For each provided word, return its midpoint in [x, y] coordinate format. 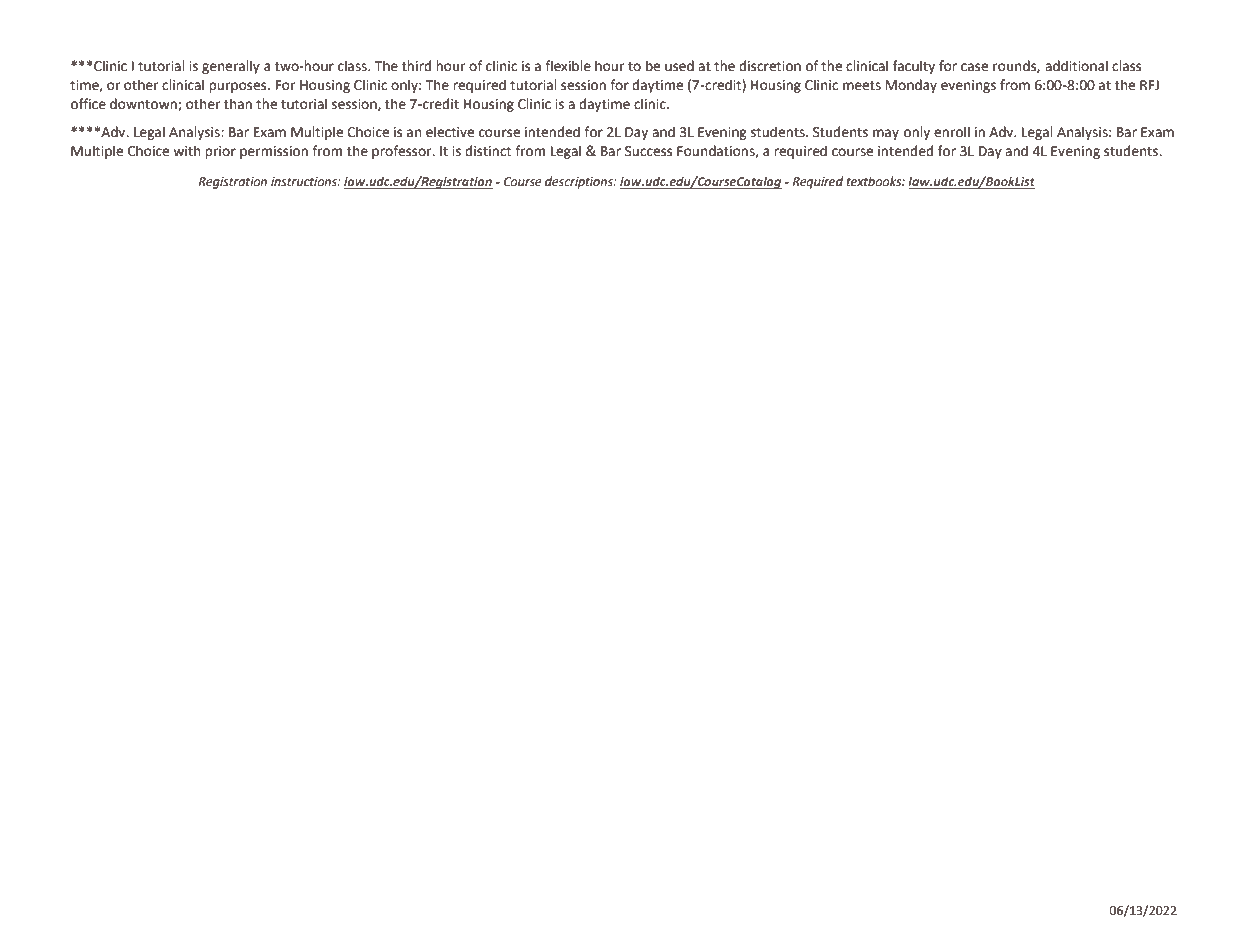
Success [648, 151]
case [974, 67]
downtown [144, 104]
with [186, 151]
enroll [952, 132]
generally [231, 67]
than [238, 104]
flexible [568, 66]
